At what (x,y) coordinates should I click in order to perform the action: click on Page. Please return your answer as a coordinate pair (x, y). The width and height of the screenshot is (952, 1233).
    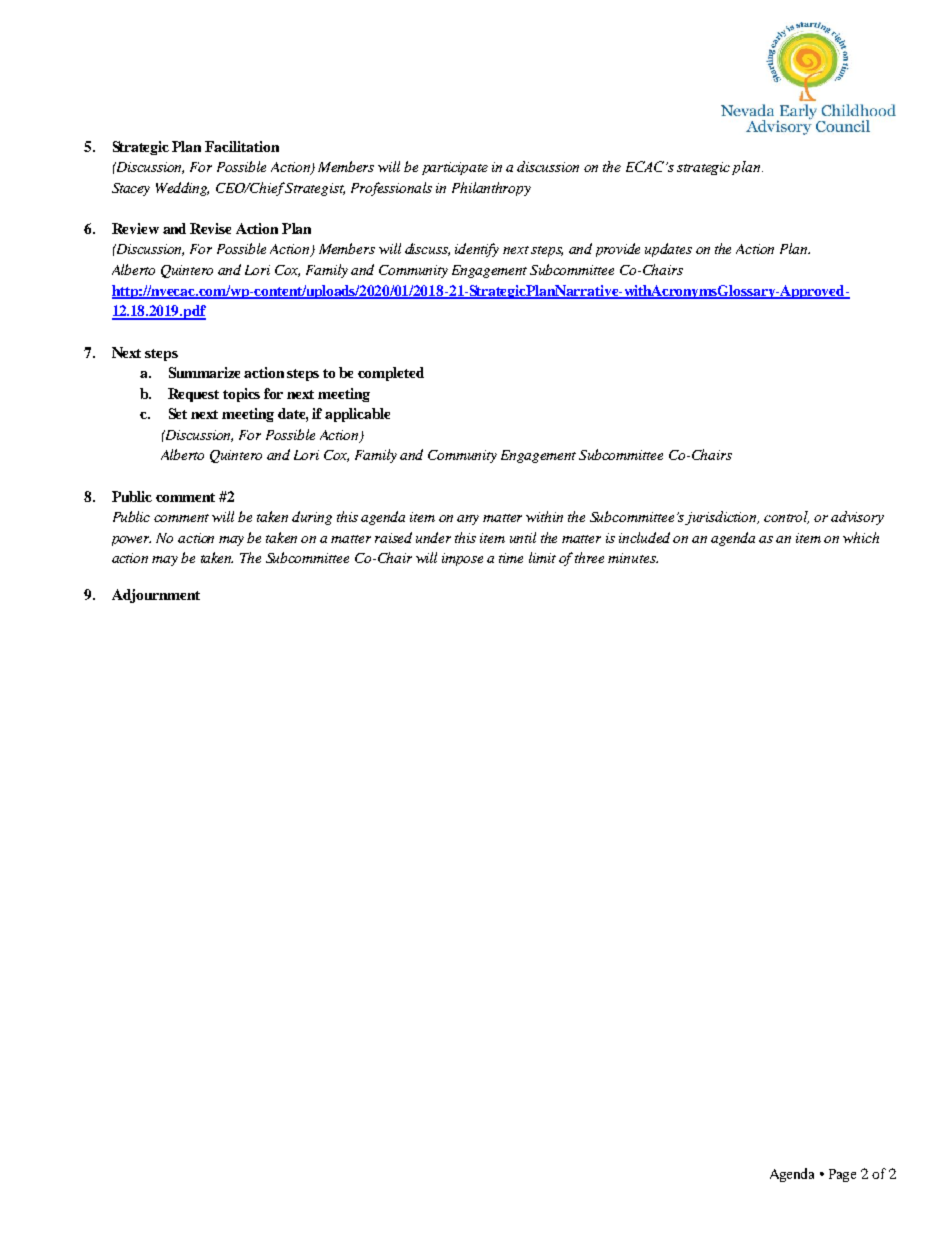
    Looking at the image, I should click on (842, 1175).
